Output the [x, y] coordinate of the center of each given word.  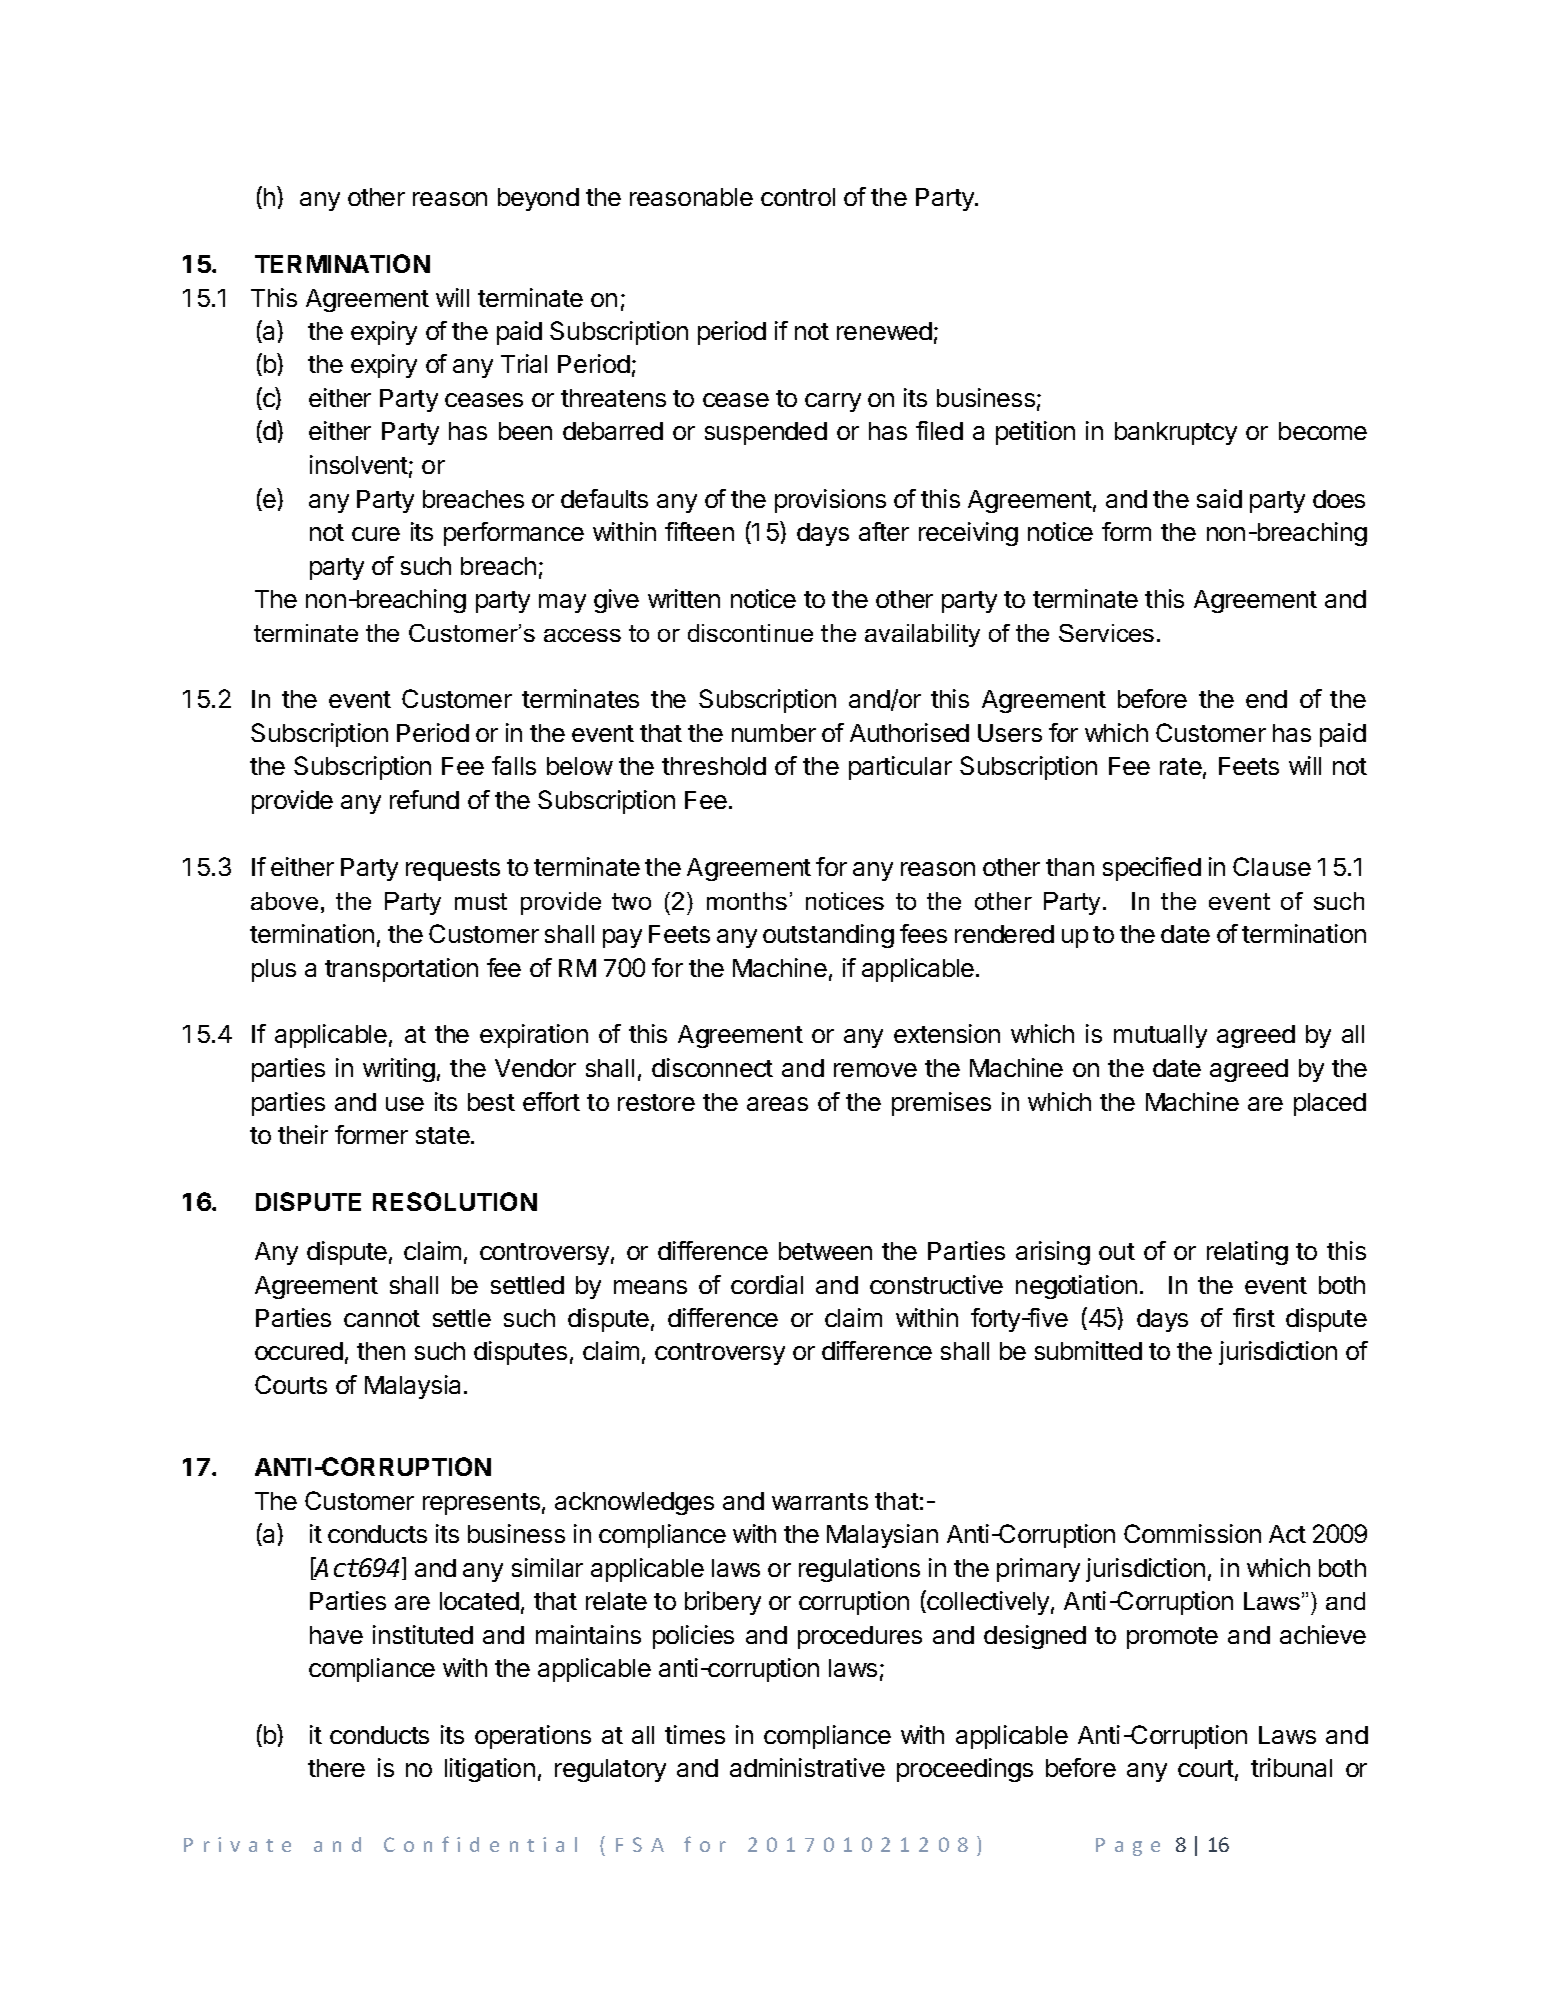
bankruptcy [1176, 433]
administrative [807, 1767]
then [381, 1351]
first [1254, 1317]
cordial [767, 1284]
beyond [538, 199]
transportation [401, 970]
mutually [1160, 1036]
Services [1106, 633]
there [336, 1768]
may [562, 603]
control [798, 197]
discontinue [750, 633]
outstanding [828, 936]
